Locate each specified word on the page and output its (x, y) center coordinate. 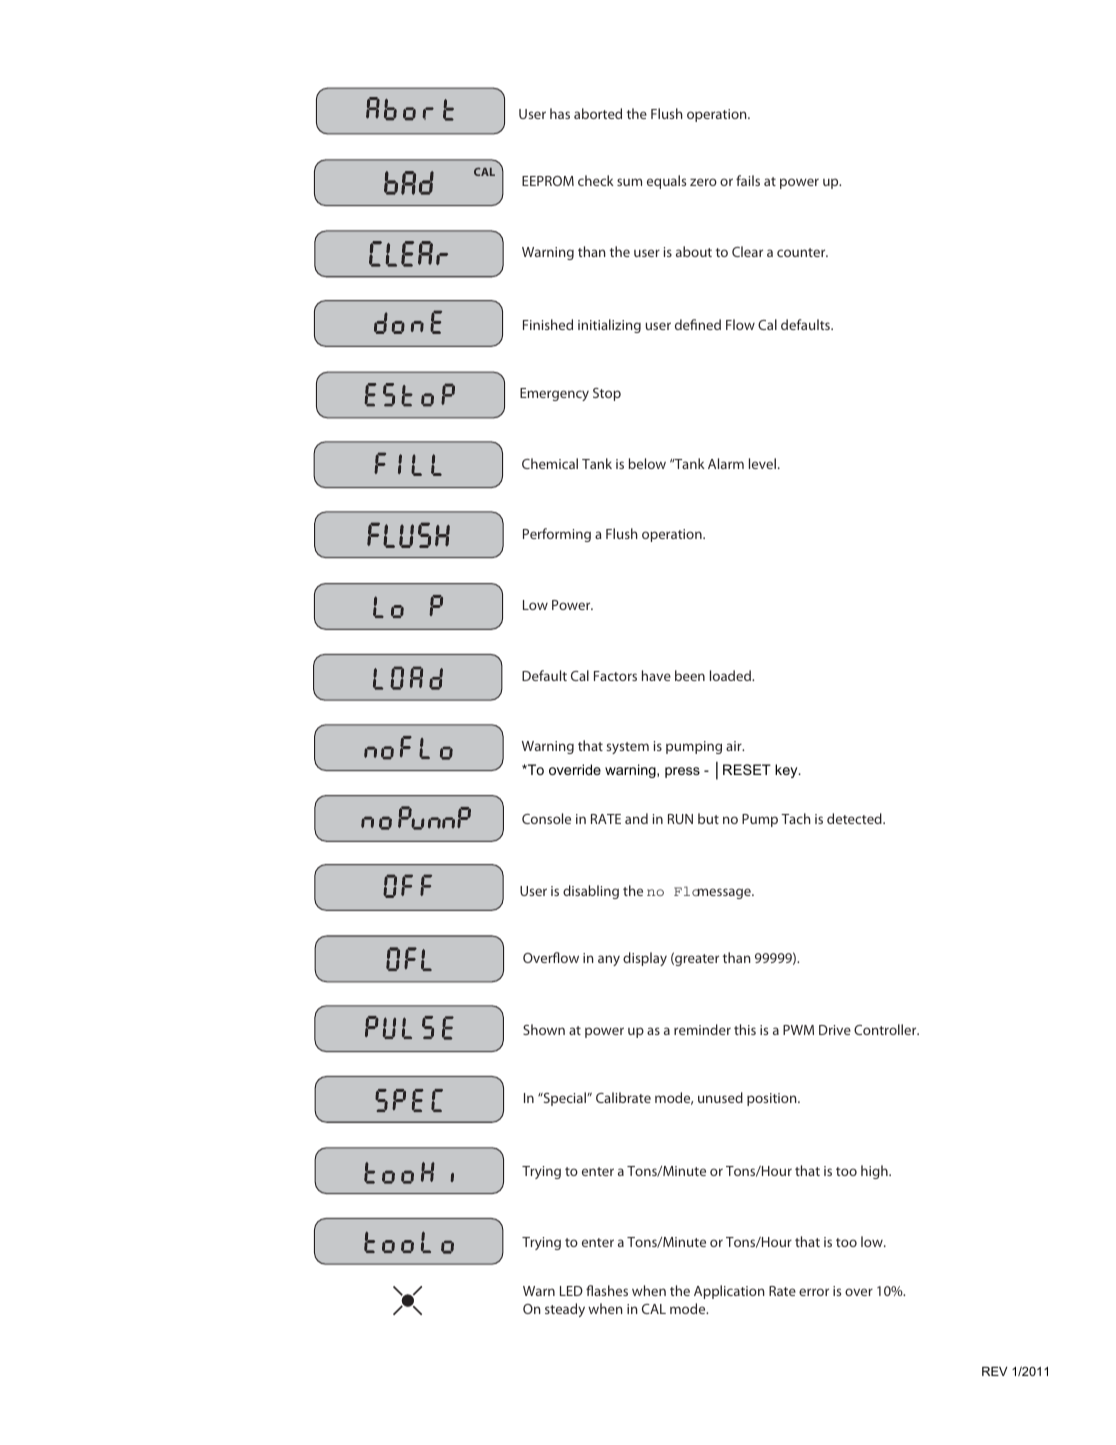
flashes (607, 1290)
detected (855, 818)
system (627, 748)
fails (748, 180)
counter (802, 252)
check (596, 180)
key (787, 771)
